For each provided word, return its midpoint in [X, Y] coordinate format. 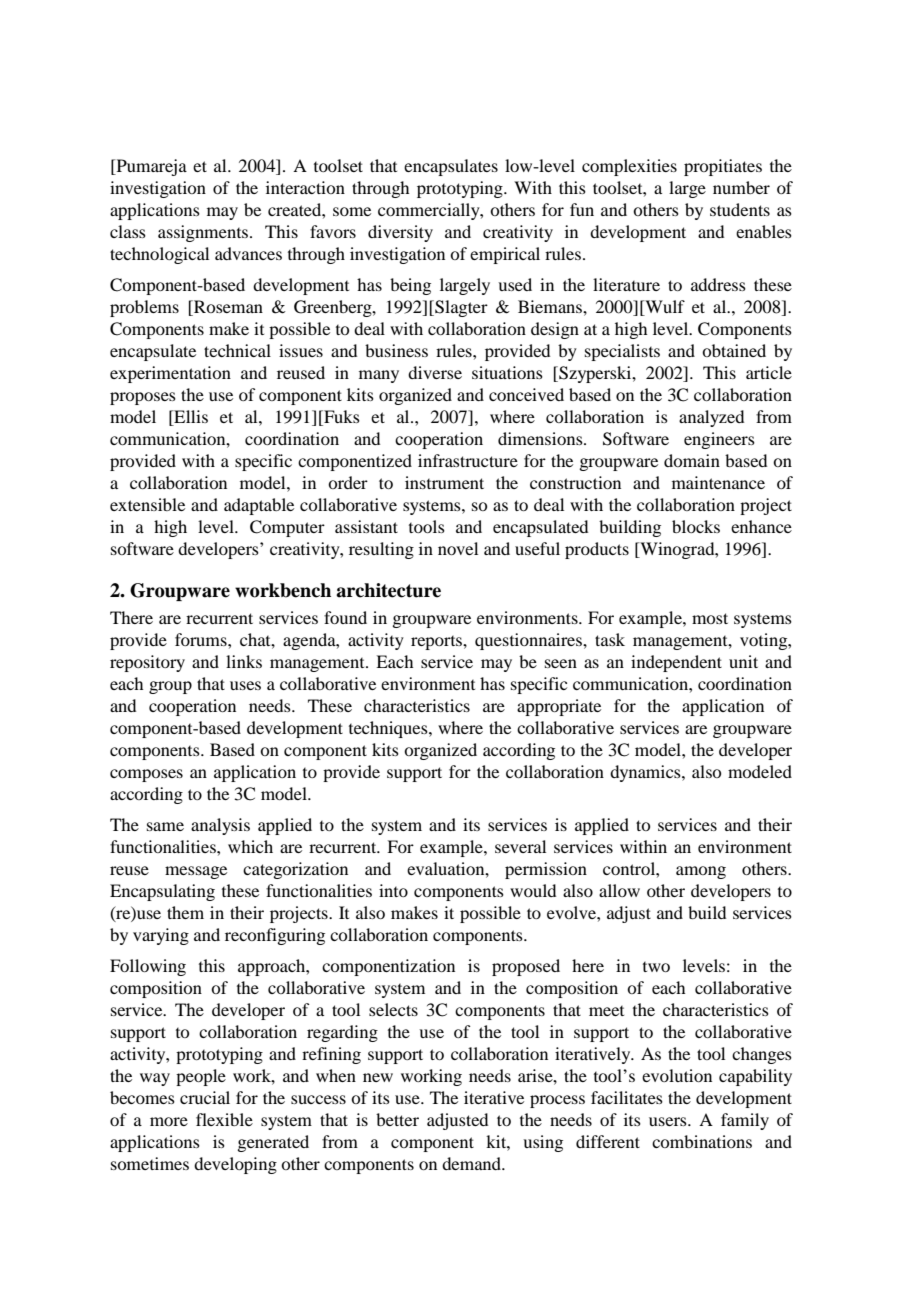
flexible [224, 1119]
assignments [204, 233]
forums [202, 639]
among [701, 872]
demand [473, 1163]
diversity [400, 233]
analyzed [711, 418]
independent [676, 663]
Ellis [190, 418]
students [740, 209]
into [393, 890]
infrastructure [468, 460]
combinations [702, 1141]
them [185, 912]
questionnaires [529, 641]
